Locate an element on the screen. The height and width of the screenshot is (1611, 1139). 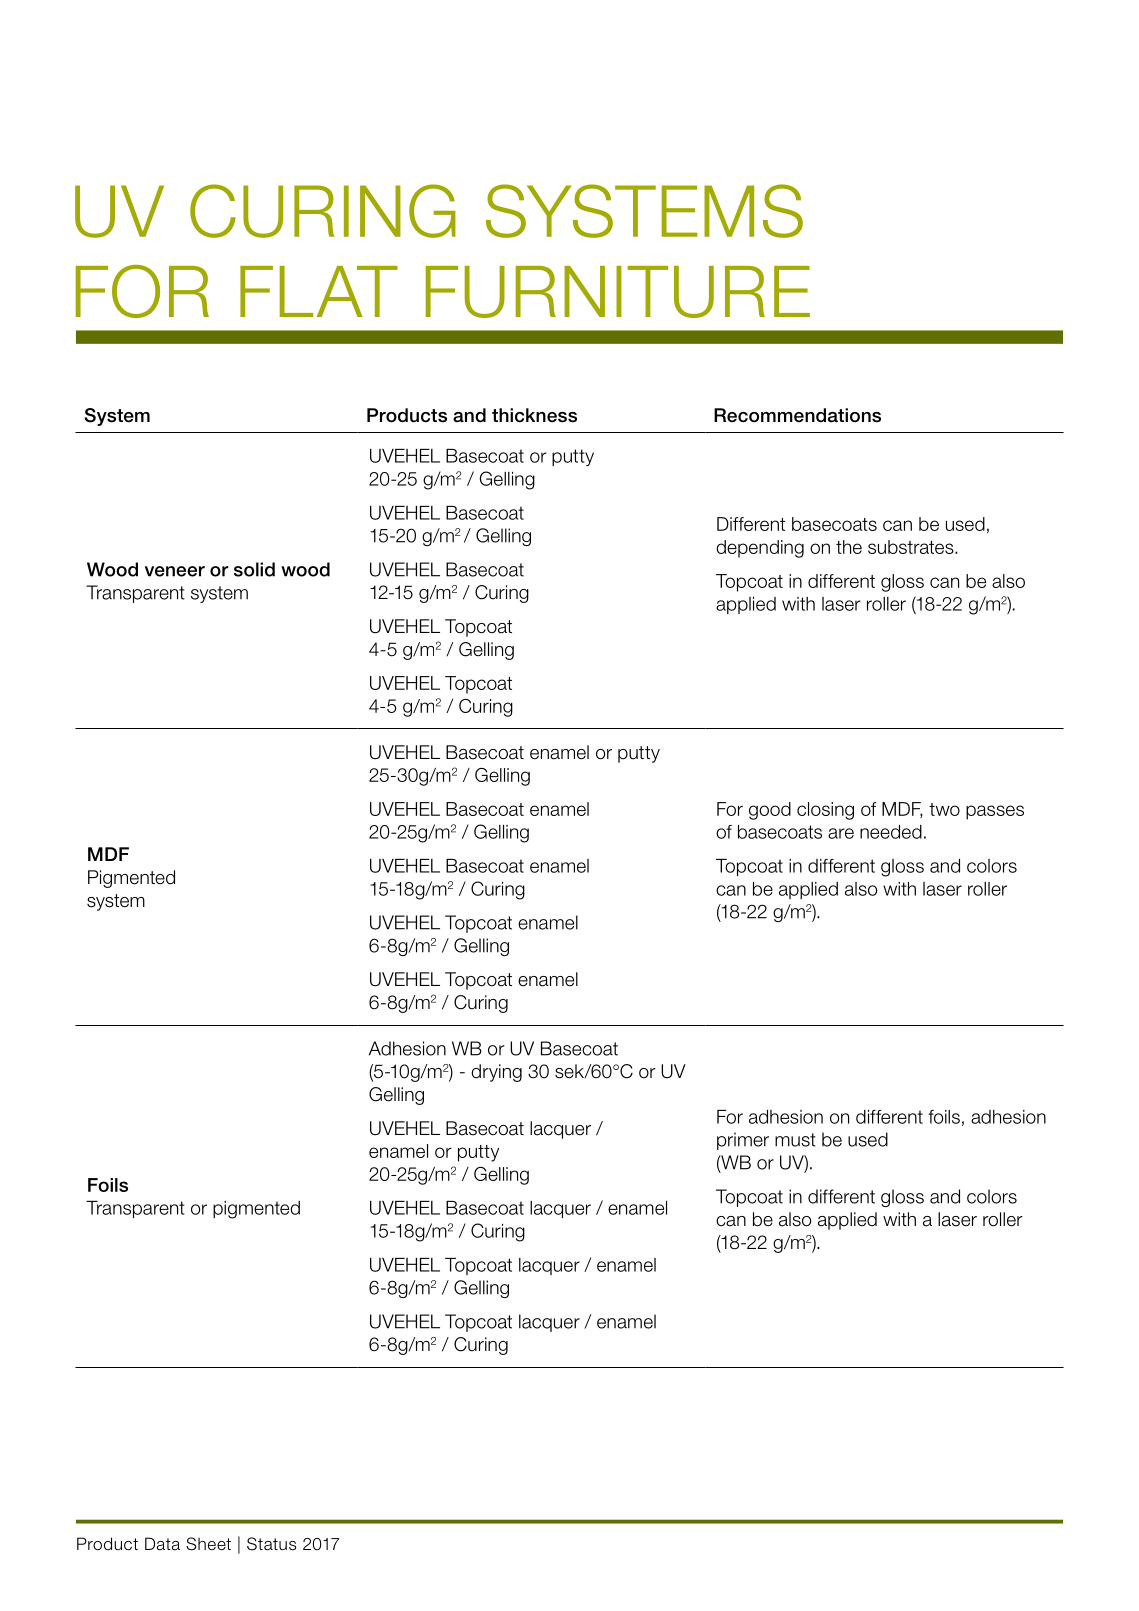
Status is located at coordinates (271, 1544).
